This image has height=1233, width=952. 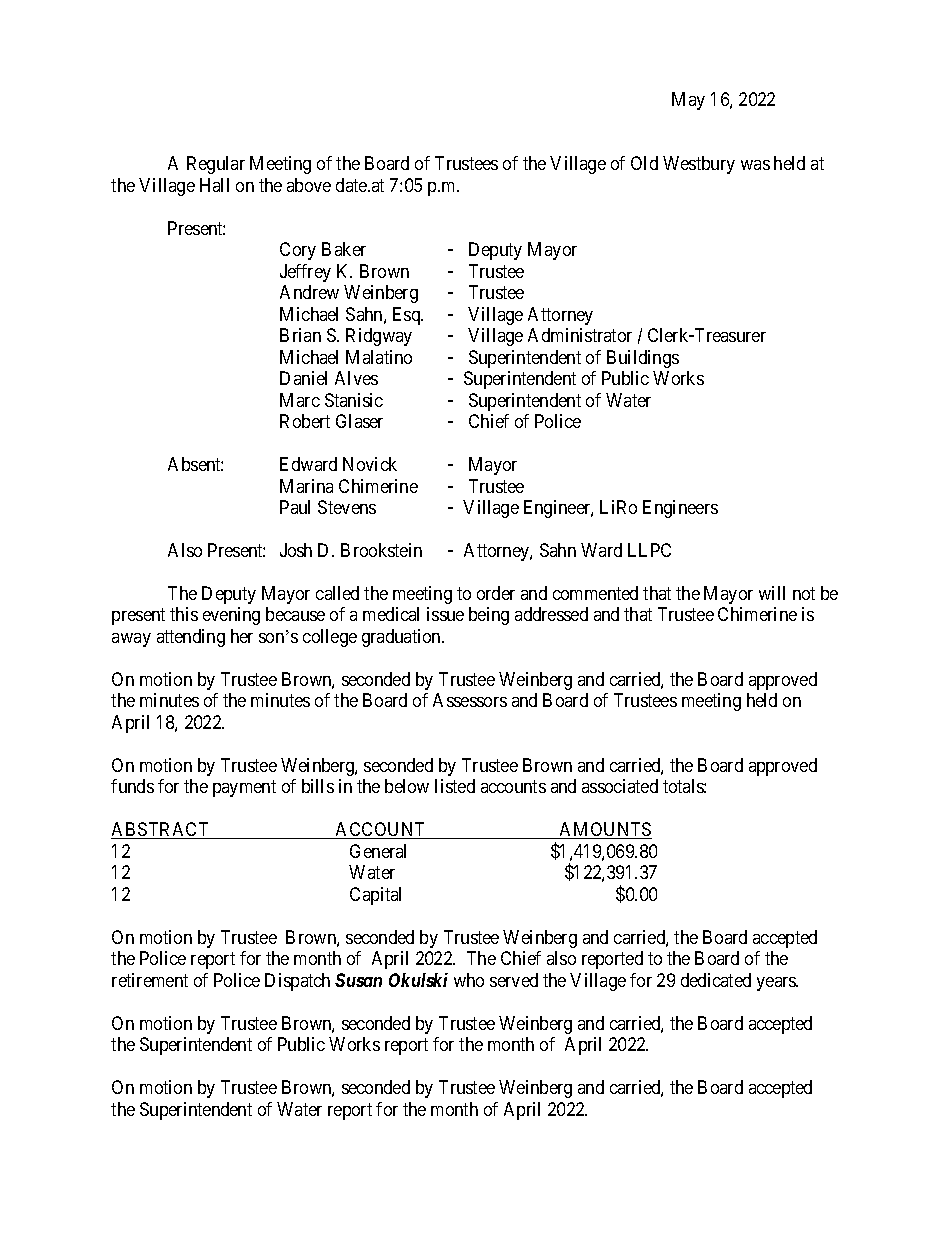 What do you see at coordinates (470, 700) in the image?
I see `Assessors` at bounding box center [470, 700].
